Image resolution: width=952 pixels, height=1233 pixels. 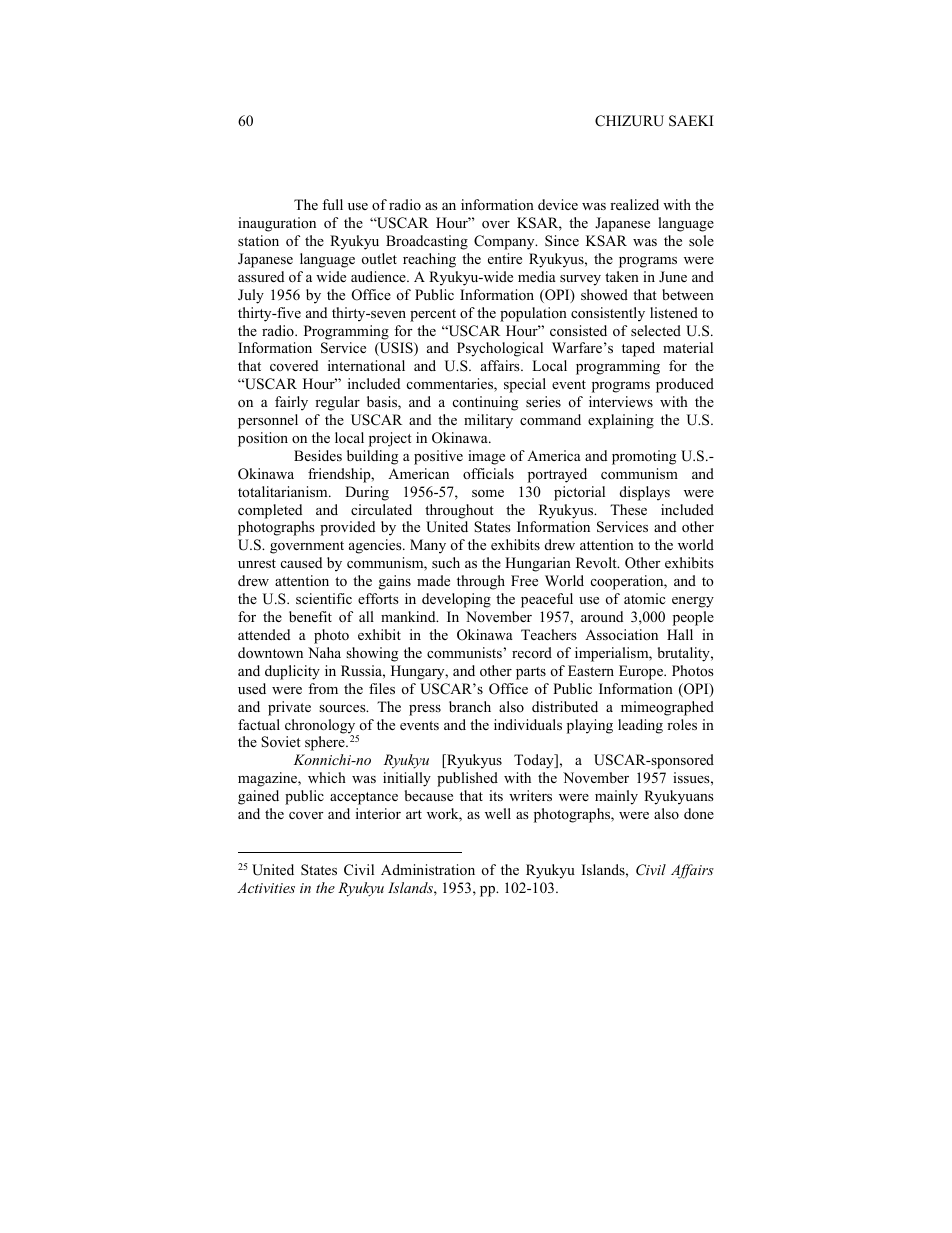 I want to click on Company, so click(x=505, y=242).
